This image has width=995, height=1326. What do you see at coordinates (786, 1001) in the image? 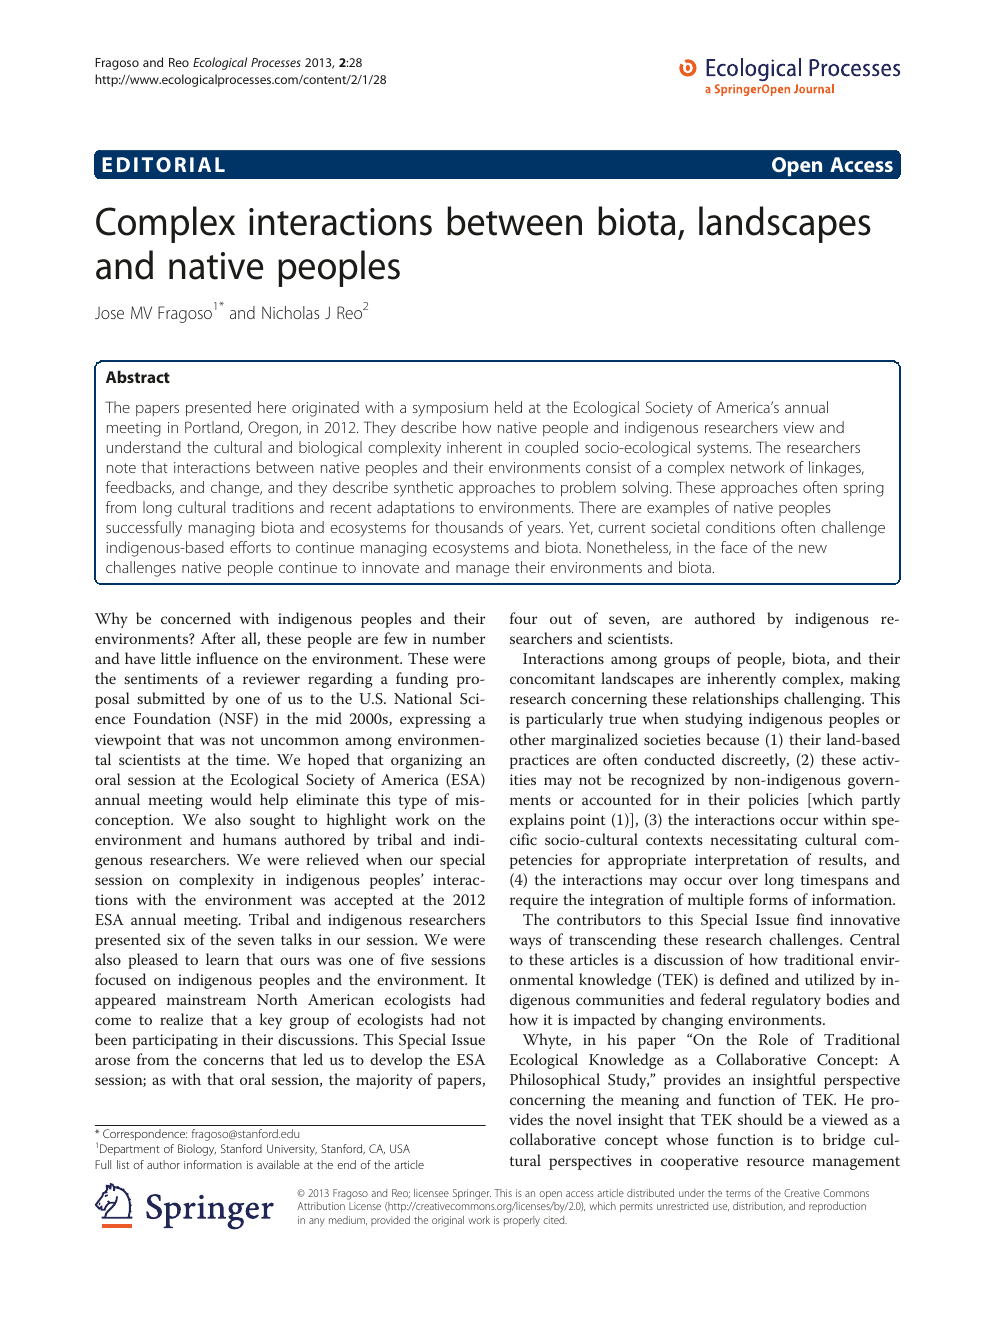
I see `regulatory` at bounding box center [786, 1001].
